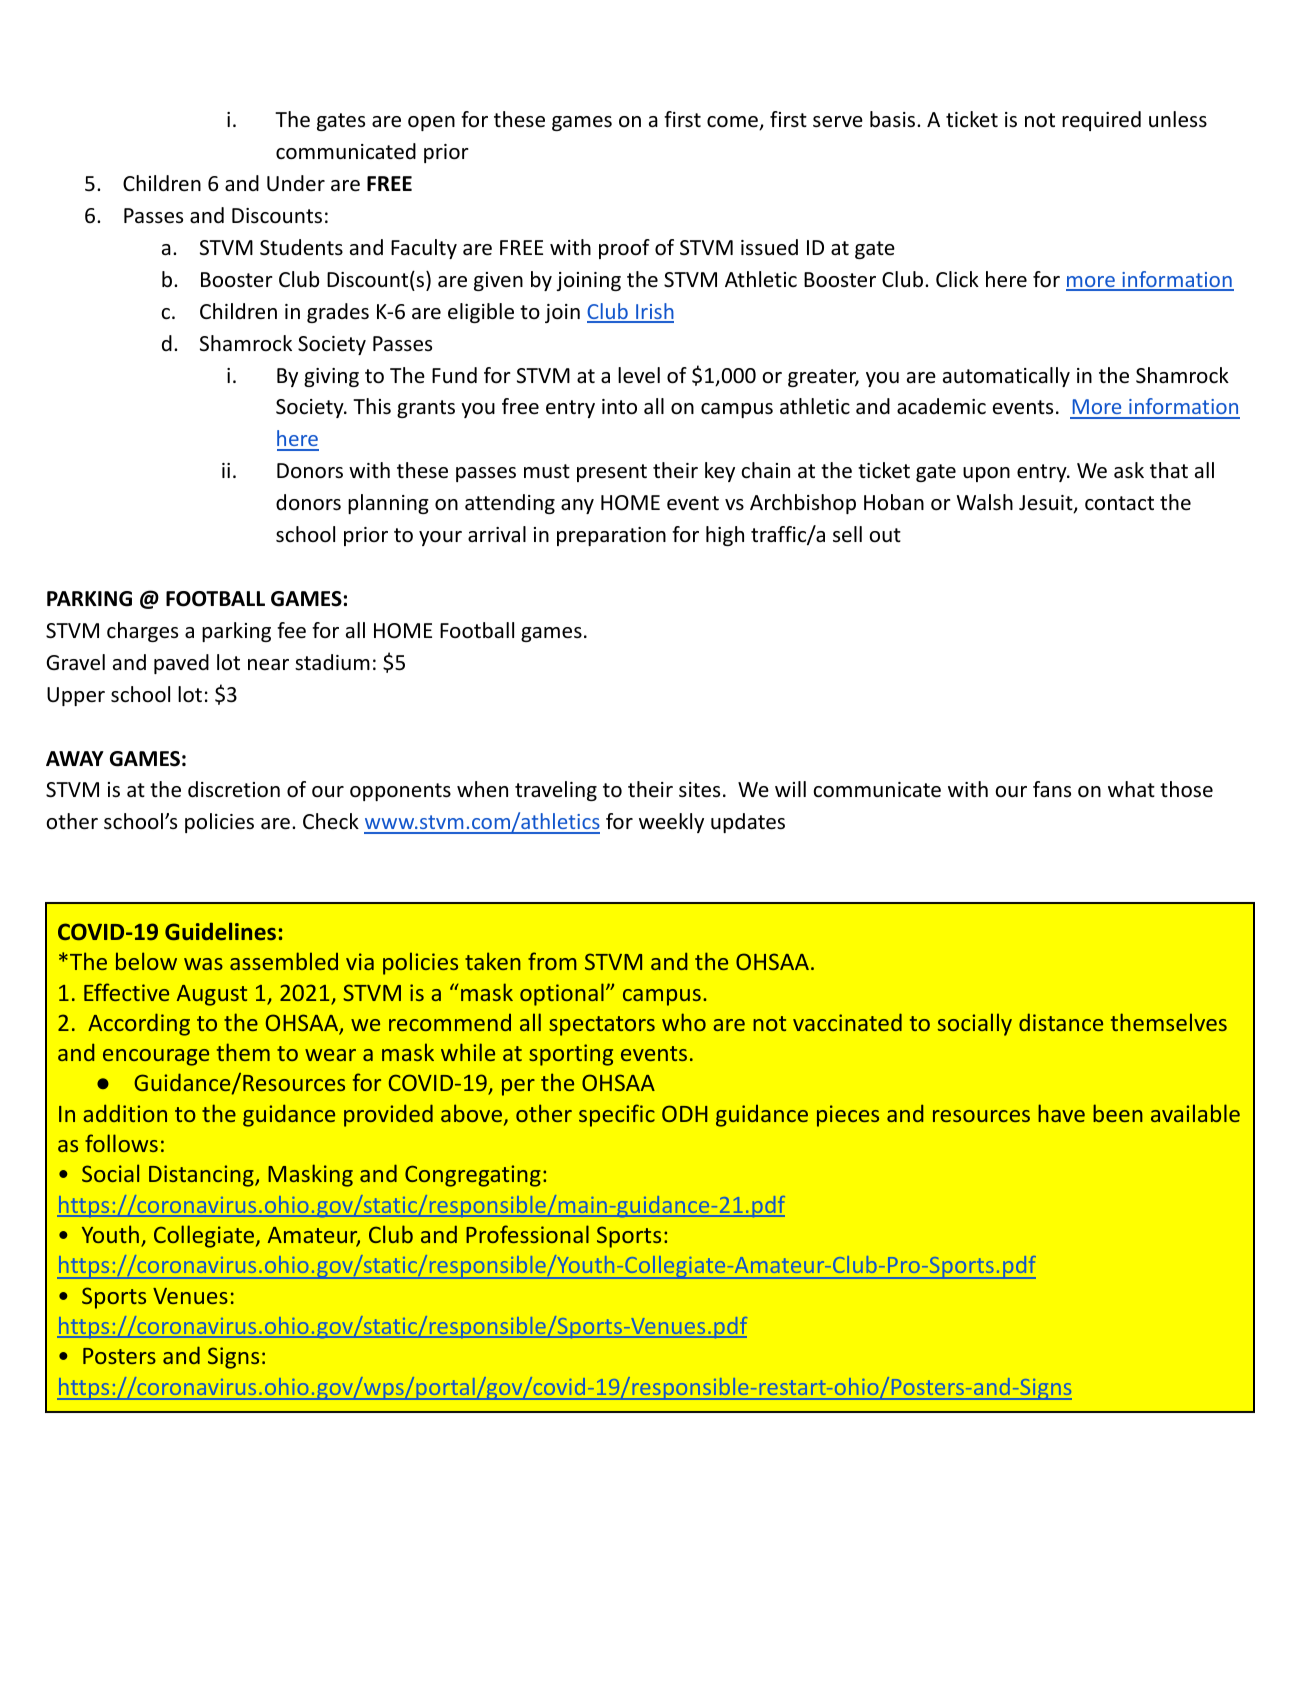  Describe the element at coordinates (1052, 789) in the screenshot. I see `fans` at that location.
